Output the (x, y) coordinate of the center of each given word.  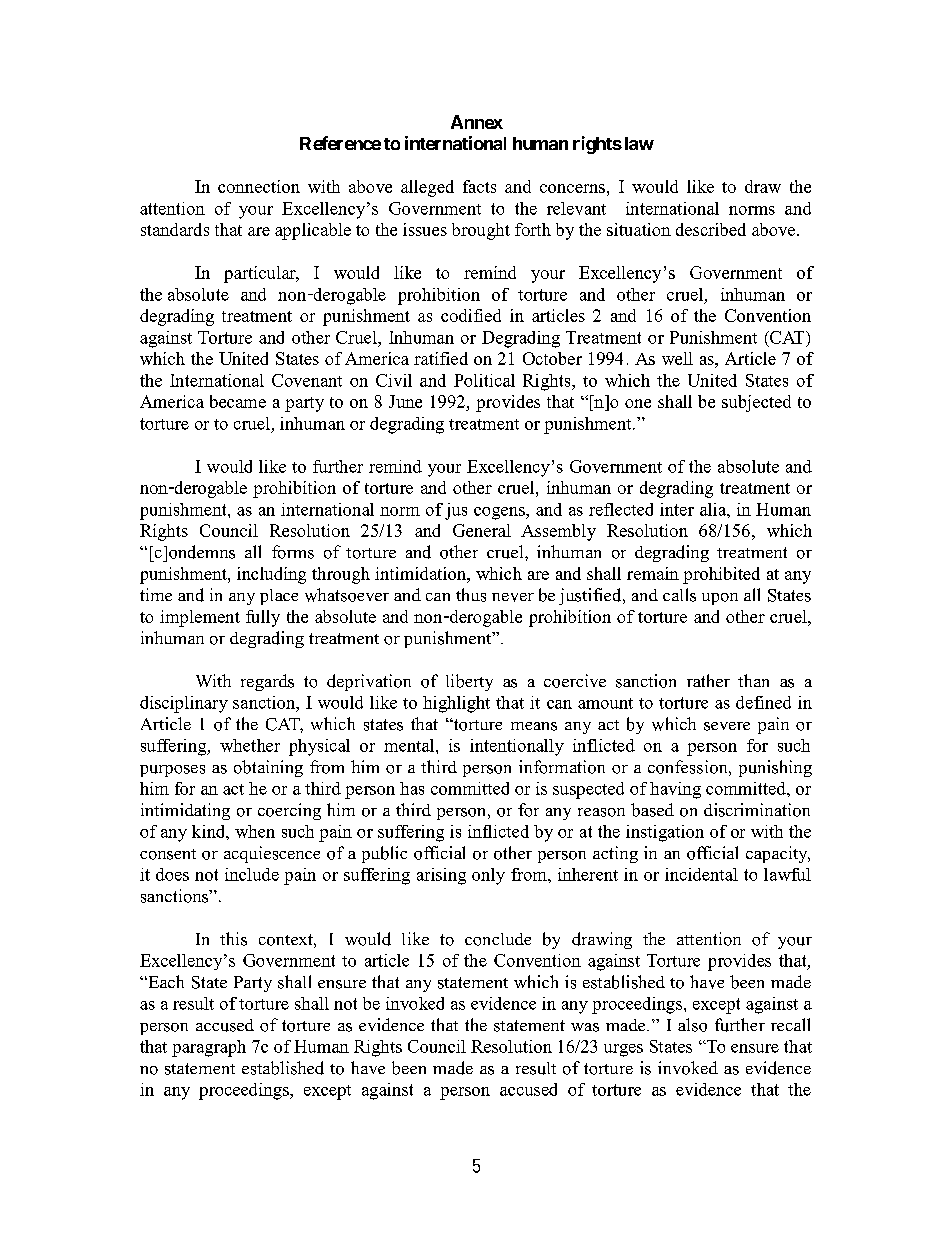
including (271, 575)
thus (471, 595)
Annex (477, 122)
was (585, 1027)
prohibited (721, 575)
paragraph (209, 1048)
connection (259, 186)
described (711, 229)
